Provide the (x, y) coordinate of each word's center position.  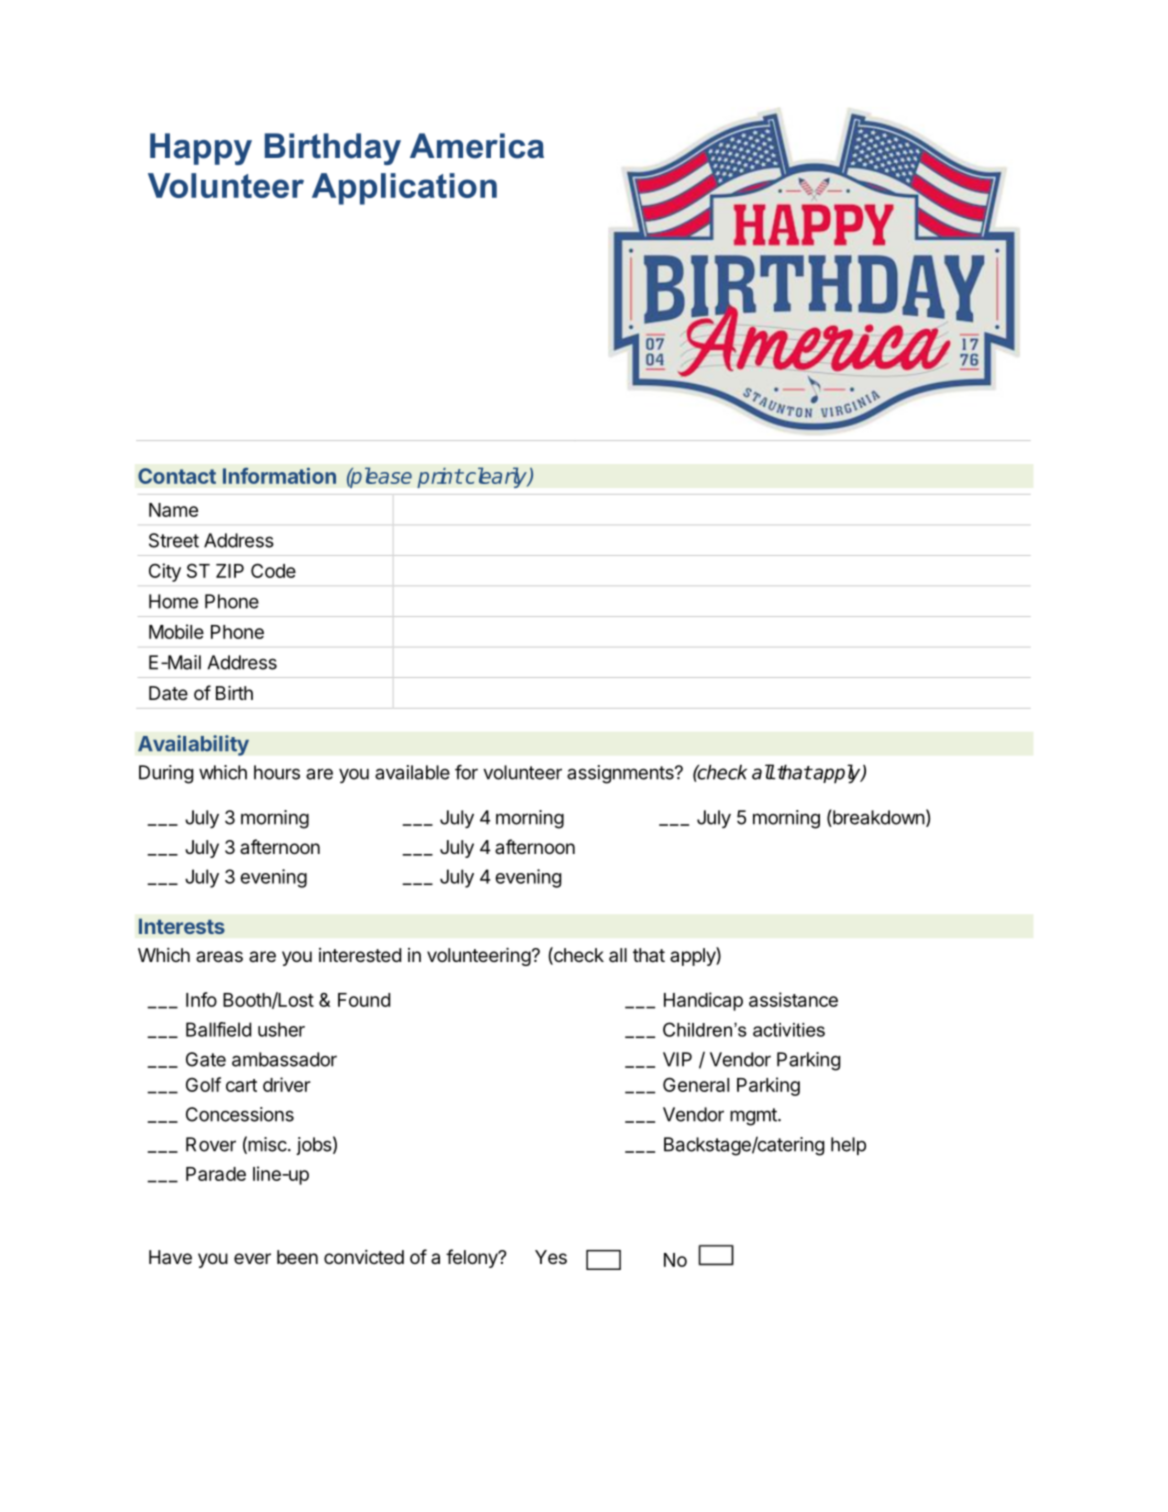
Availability (193, 745)
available (412, 772)
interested (360, 955)
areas (219, 957)
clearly (496, 477)
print (440, 477)
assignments (621, 774)
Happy (201, 149)
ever (252, 1258)
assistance (793, 999)
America (477, 146)
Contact (177, 476)
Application (404, 189)
